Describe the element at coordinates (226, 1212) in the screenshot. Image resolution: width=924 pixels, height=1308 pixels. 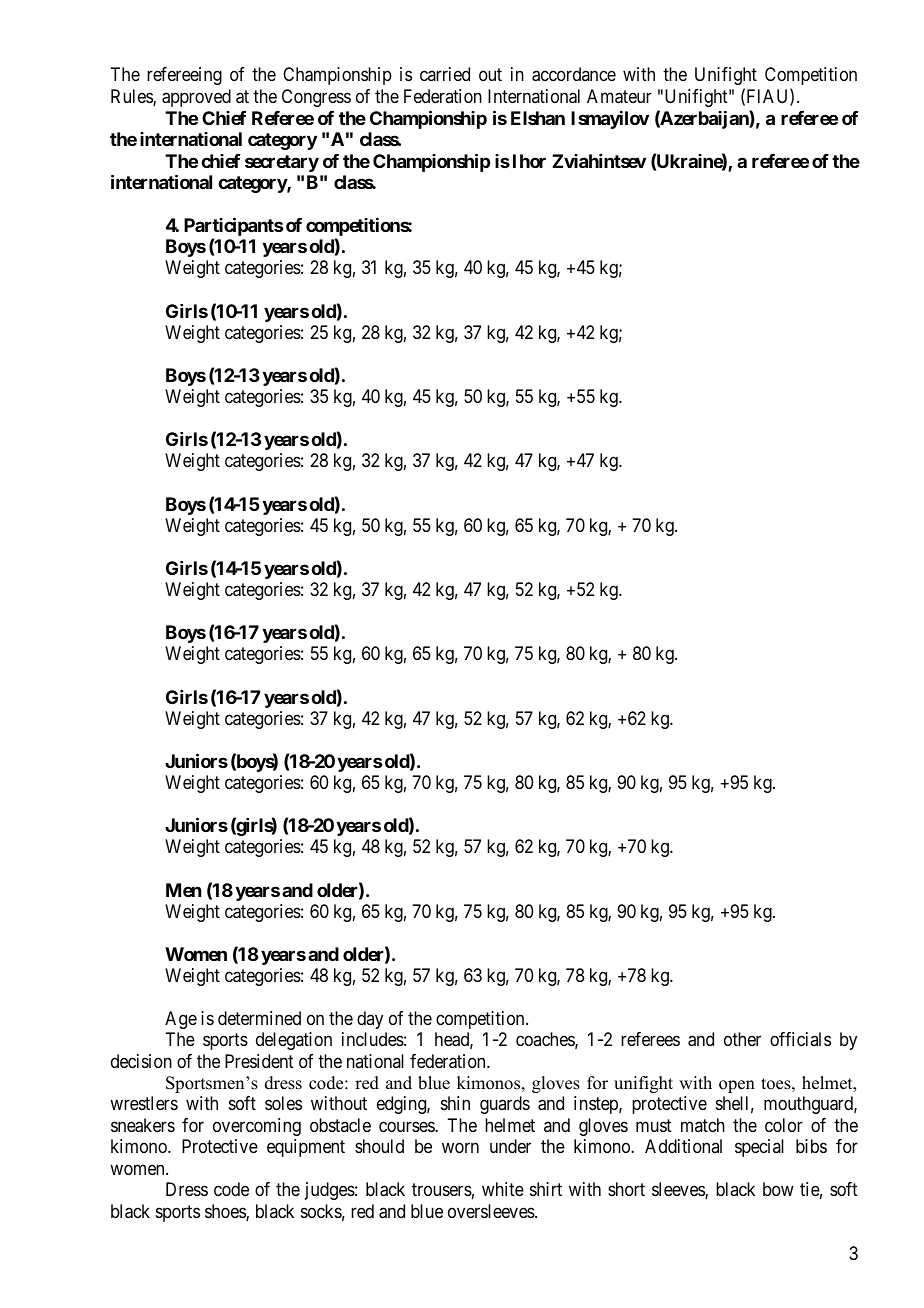
I see `shoes` at that location.
